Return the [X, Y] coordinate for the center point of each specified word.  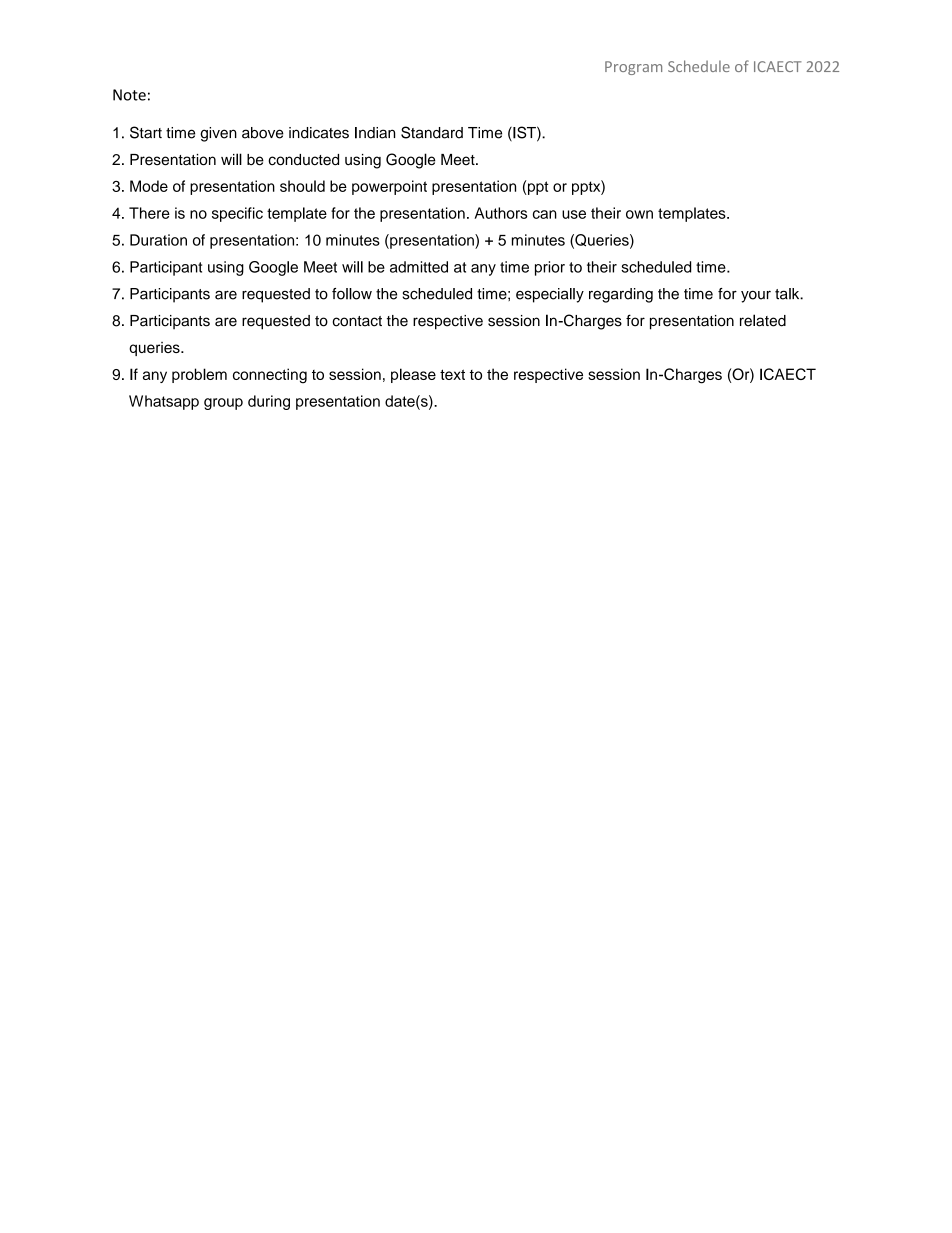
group [223, 404]
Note [129, 95]
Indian [375, 133]
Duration [158, 240]
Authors [501, 213]
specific [237, 214]
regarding [621, 295]
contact [357, 321]
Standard [432, 132]
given [218, 134]
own [639, 214]
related [763, 320]
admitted [419, 267]
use [574, 214]
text [452, 374]
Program [633, 68]
